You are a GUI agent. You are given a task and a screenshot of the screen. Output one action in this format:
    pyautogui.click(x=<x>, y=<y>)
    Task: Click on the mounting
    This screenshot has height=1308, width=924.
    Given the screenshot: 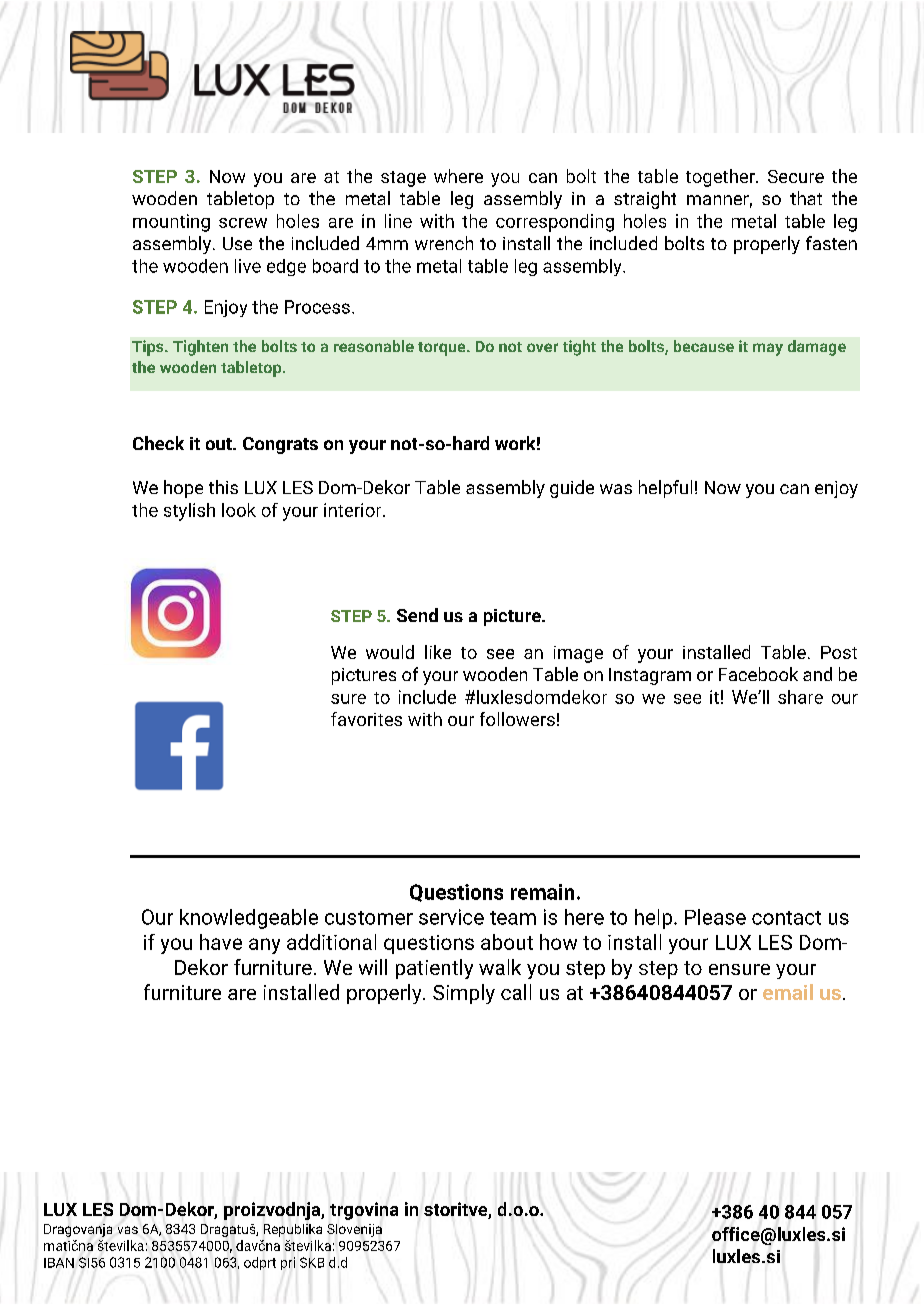 What is the action you would take?
    pyautogui.click(x=171, y=223)
